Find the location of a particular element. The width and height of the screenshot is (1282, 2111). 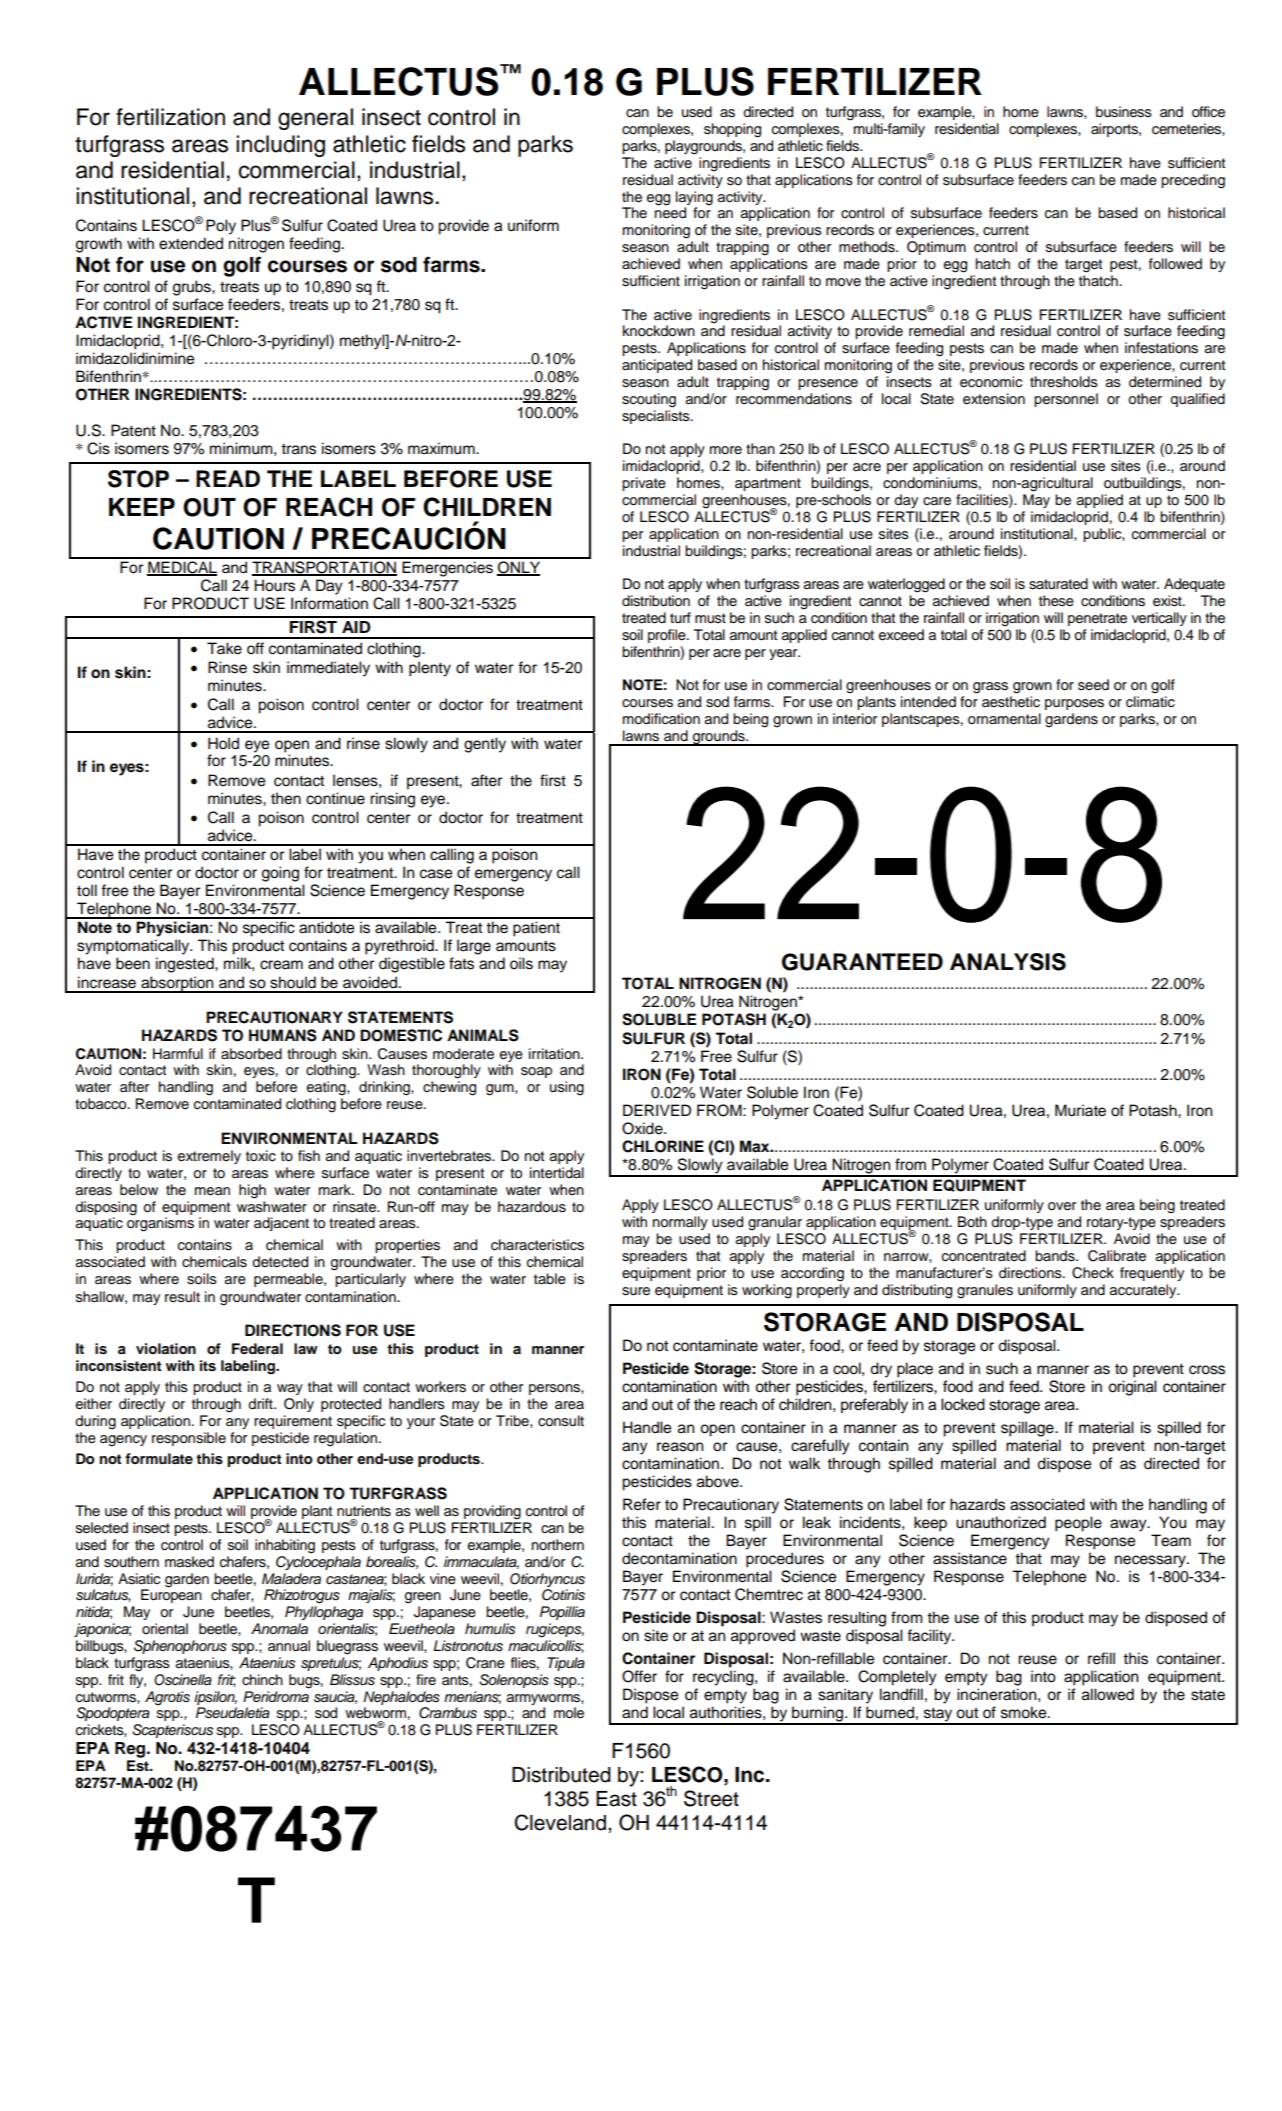

laying is located at coordinates (694, 198).
